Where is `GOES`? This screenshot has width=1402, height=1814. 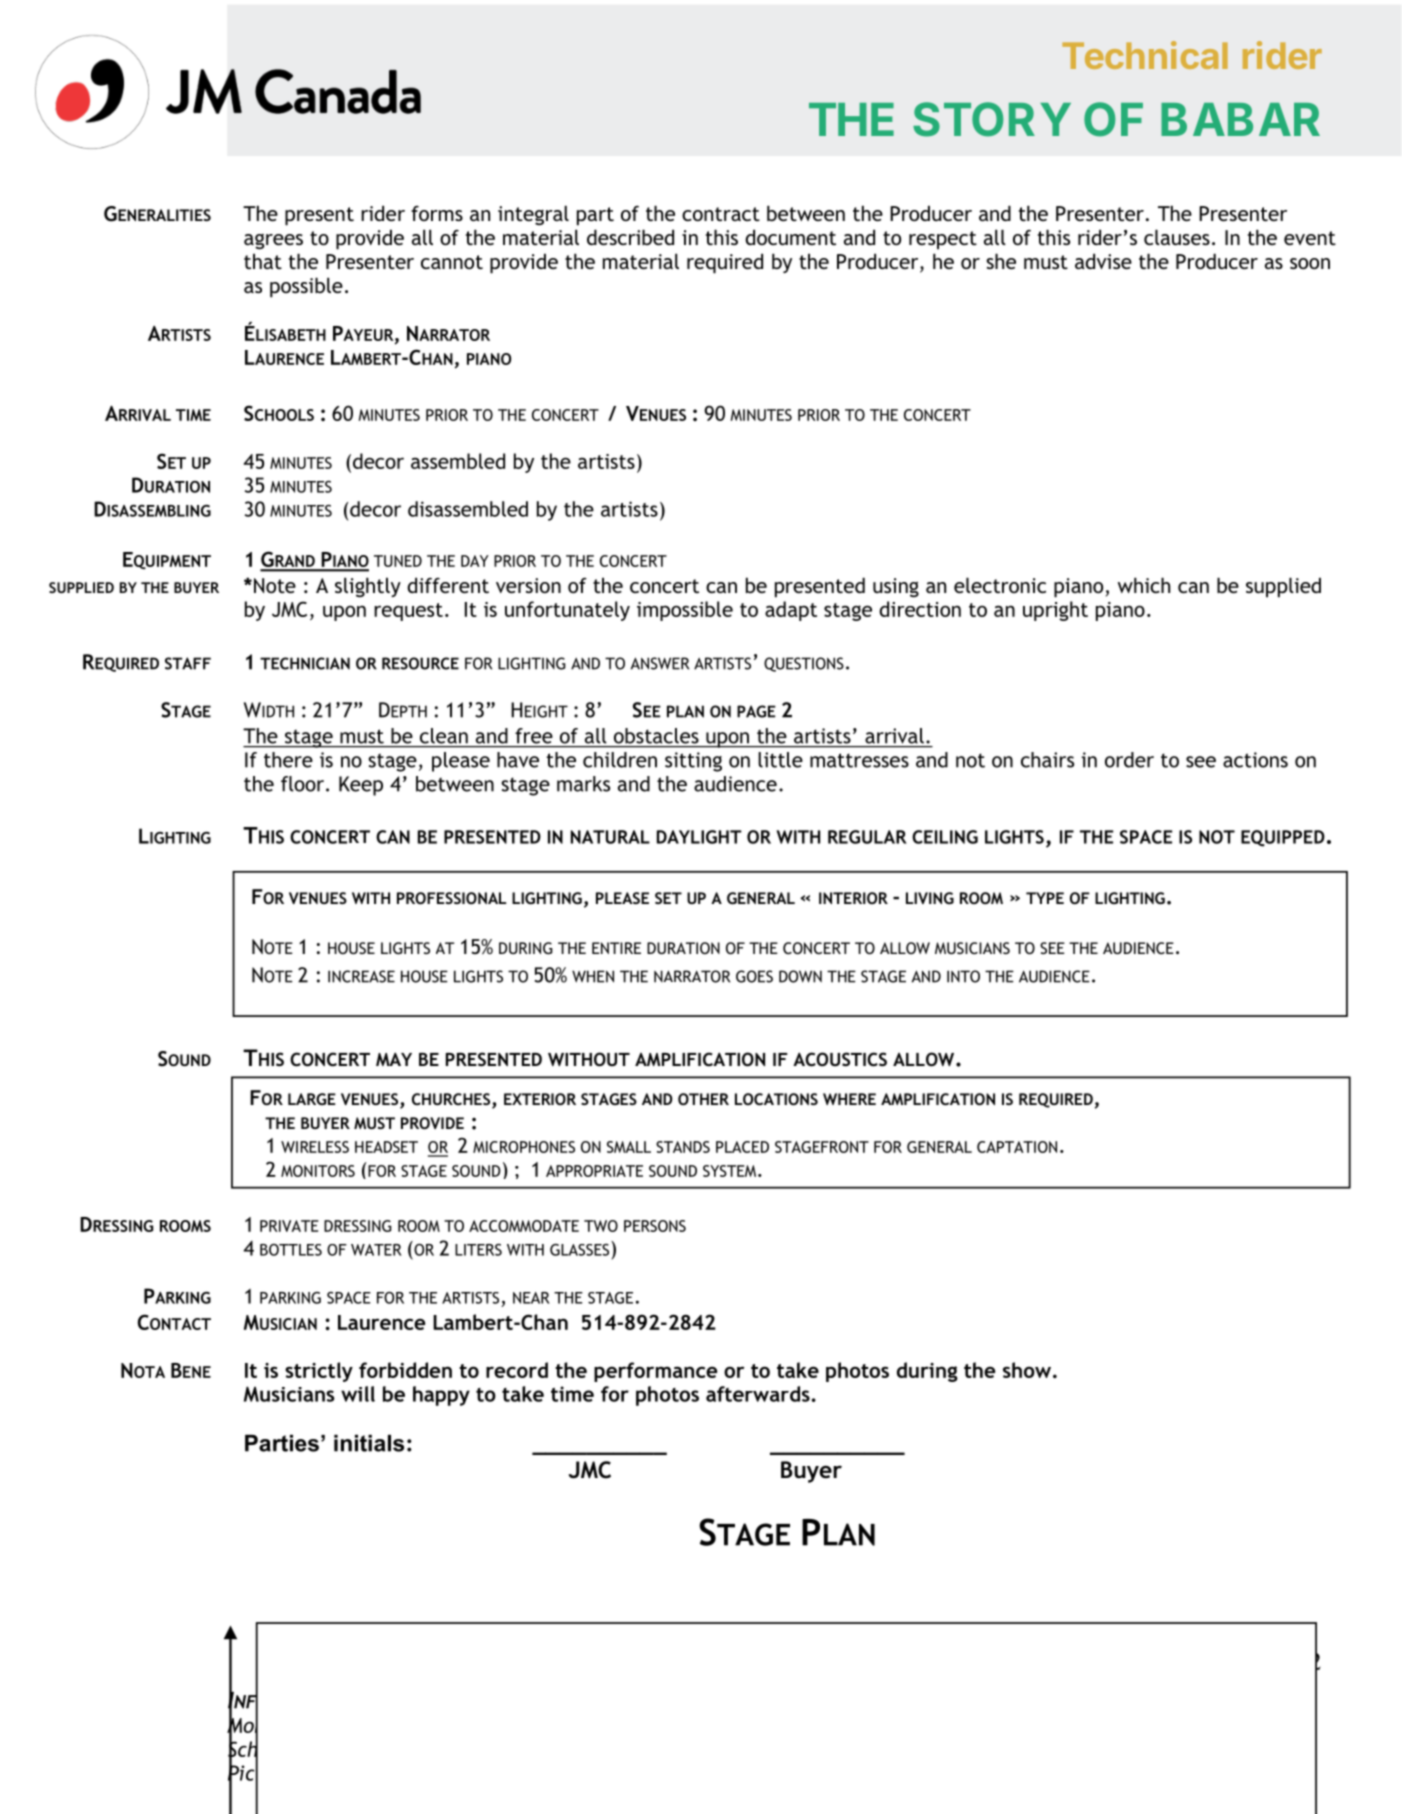
GOES is located at coordinates (754, 976).
